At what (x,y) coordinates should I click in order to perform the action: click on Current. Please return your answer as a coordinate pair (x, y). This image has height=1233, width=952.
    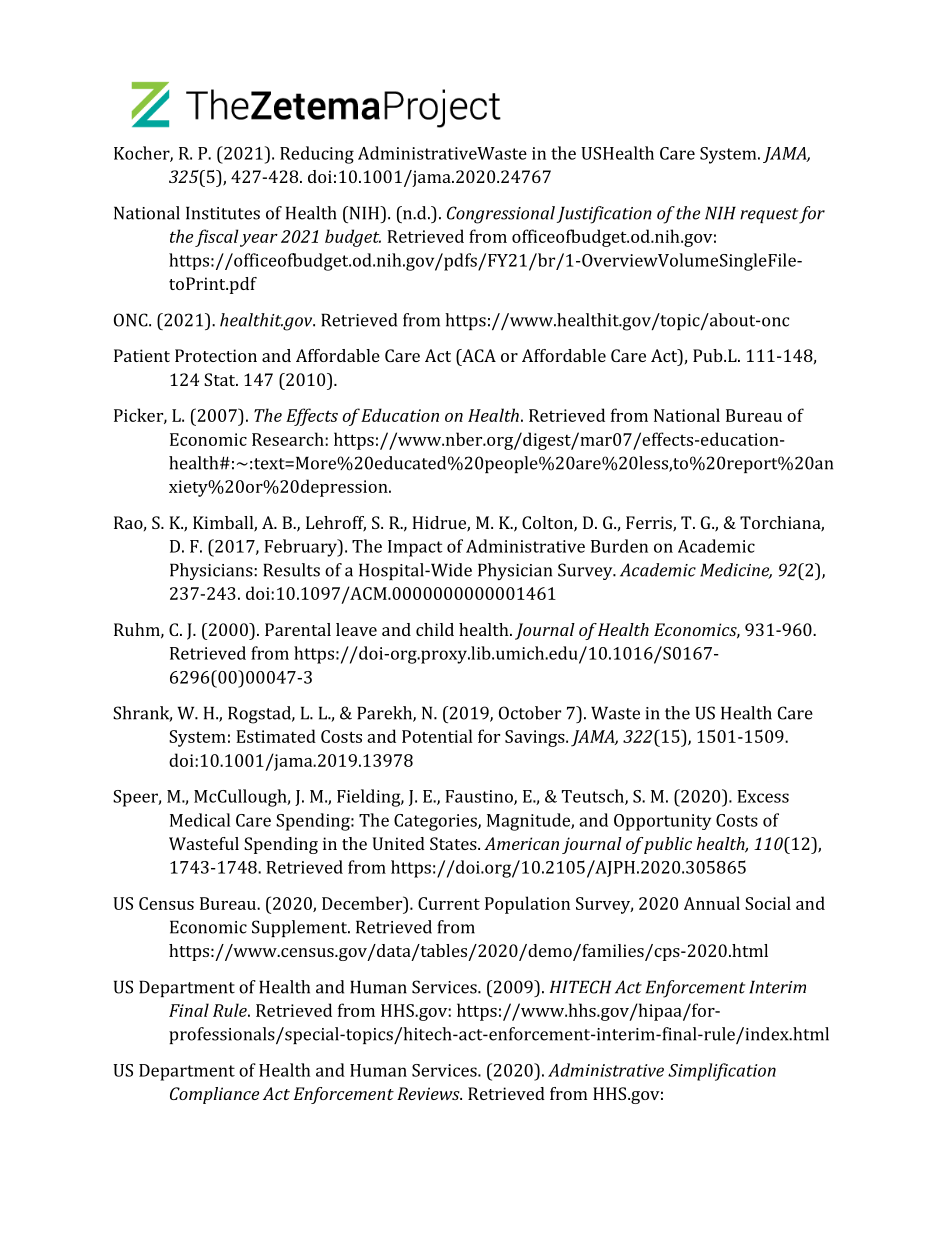
    Looking at the image, I should click on (449, 903).
